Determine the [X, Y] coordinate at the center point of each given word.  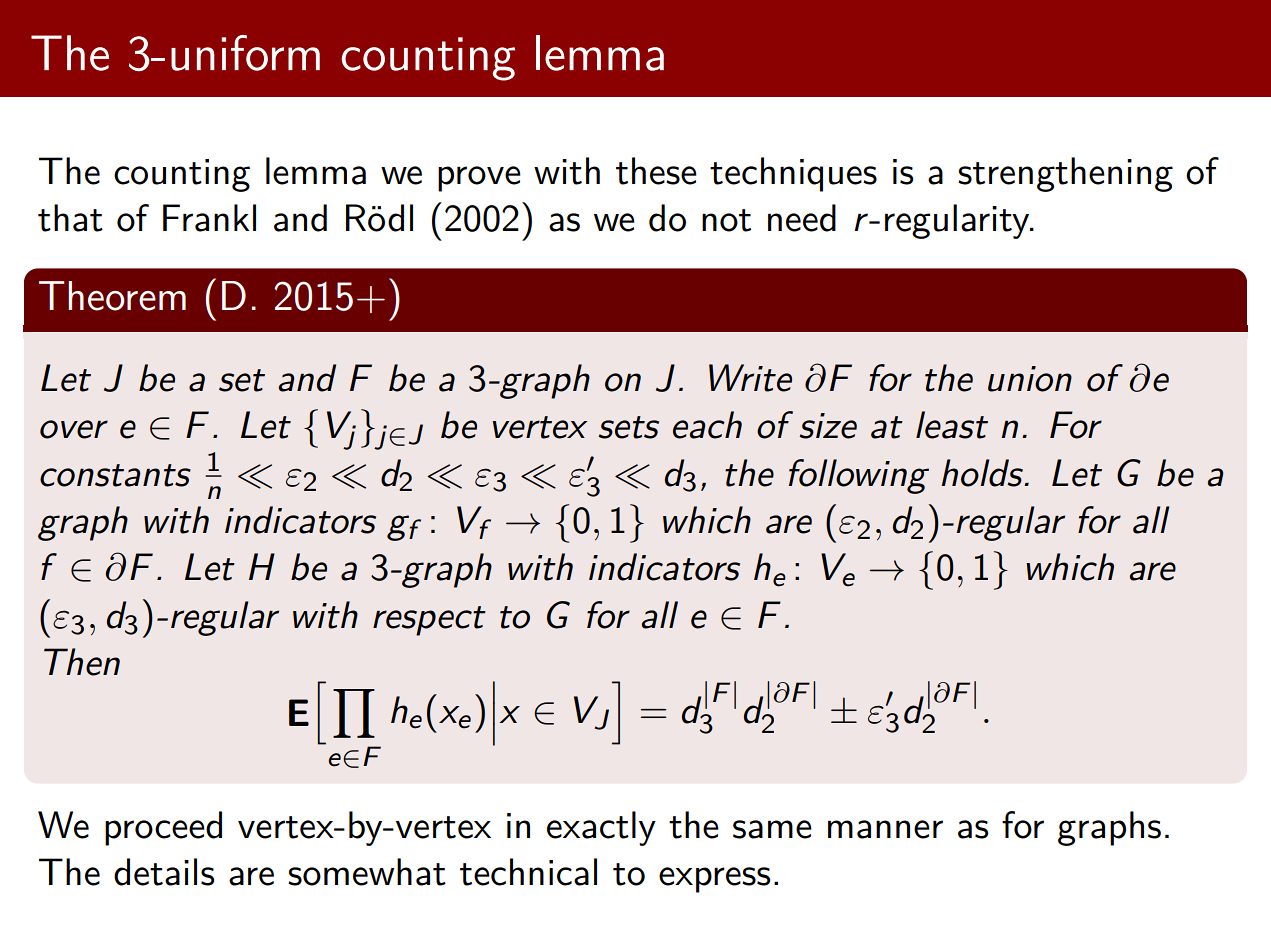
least [952, 425]
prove [479, 179]
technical [528, 872]
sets [628, 427]
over [74, 429]
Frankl [209, 218]
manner [885, 829]
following [859, 476]
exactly [601, 828]
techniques [793, 174]
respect [429, 621]
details [164, 872]
